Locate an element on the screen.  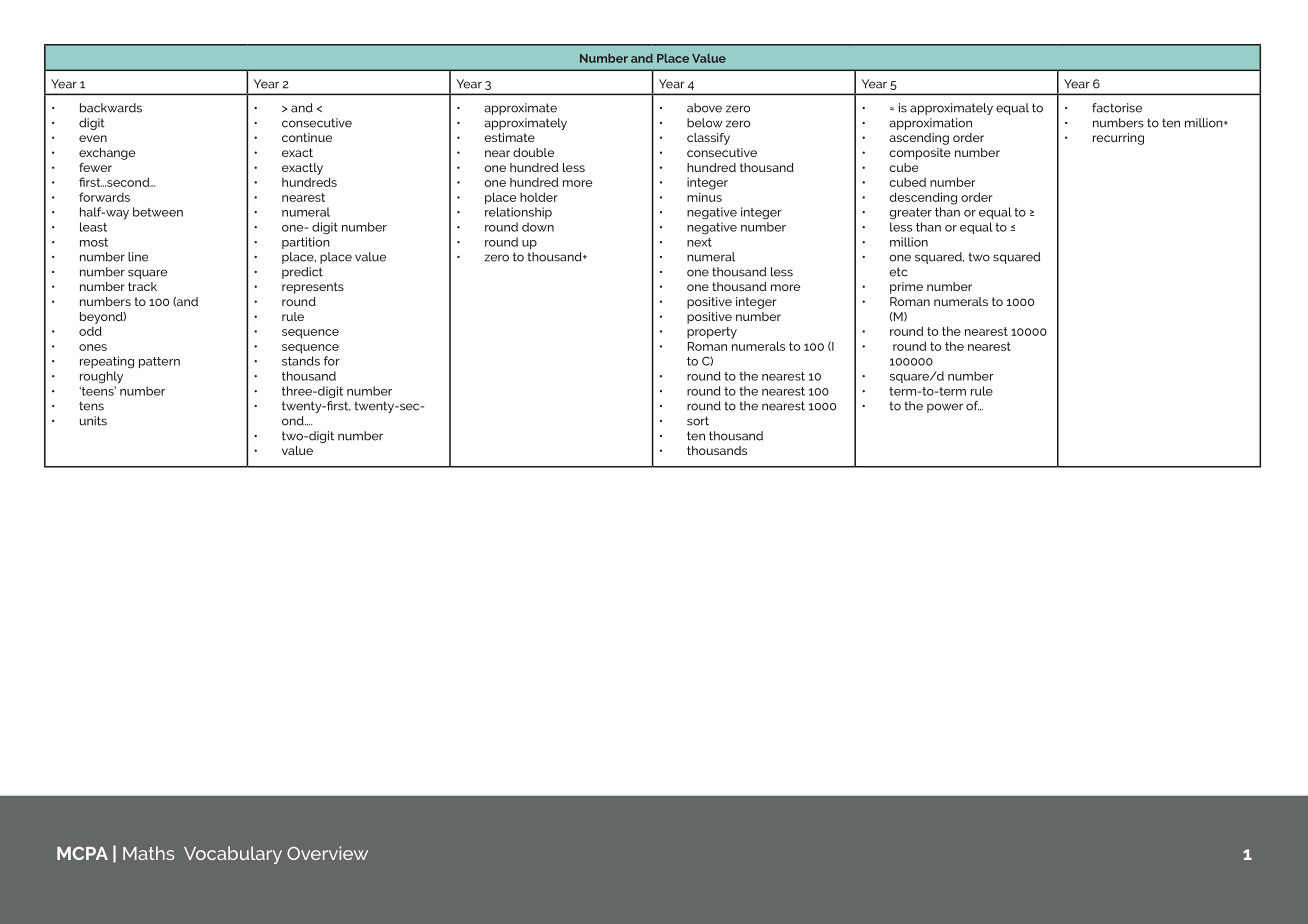
continue is located at coordinates (307, 137).
